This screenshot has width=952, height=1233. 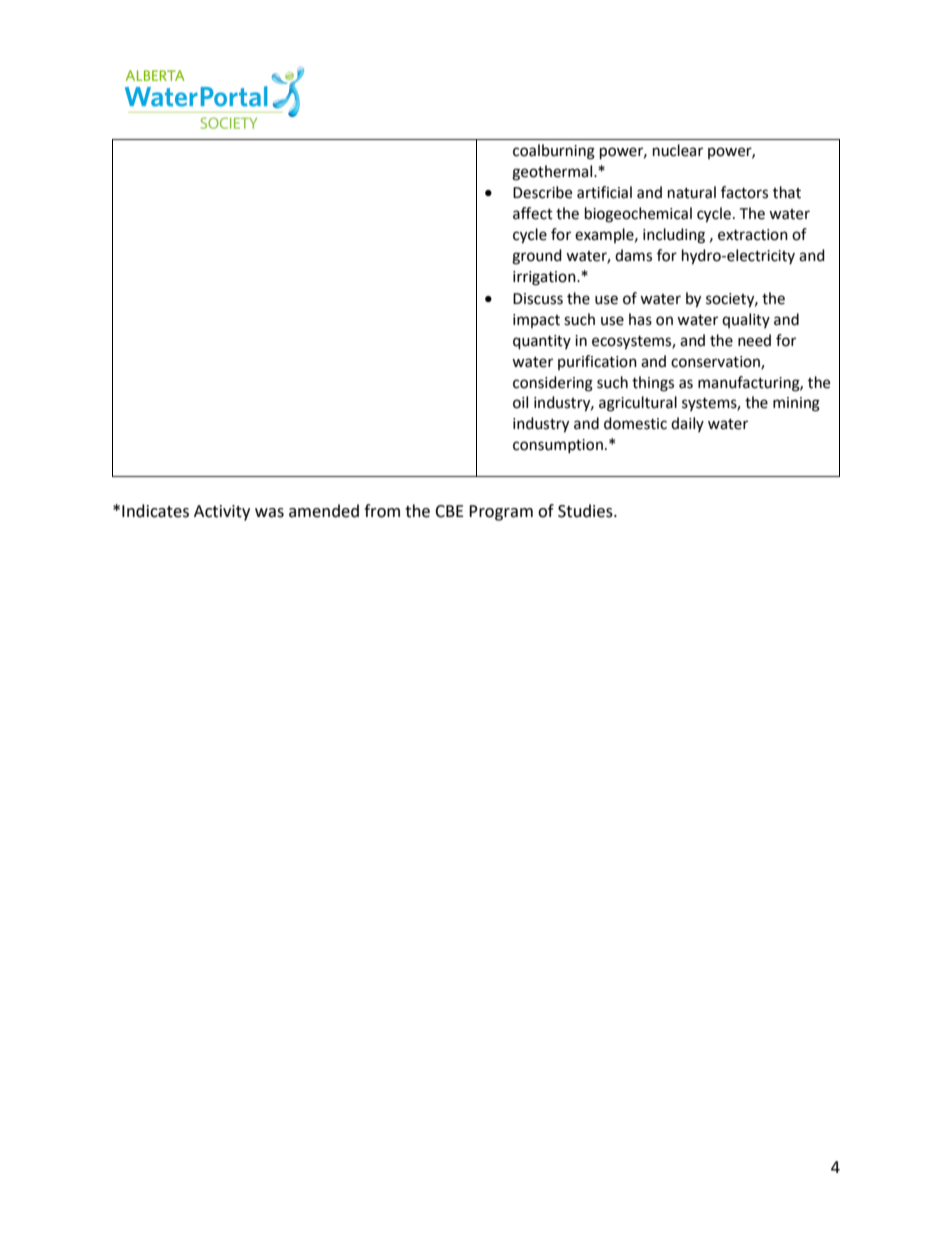 I want to click on Describe, so click(x=542, y=192).
